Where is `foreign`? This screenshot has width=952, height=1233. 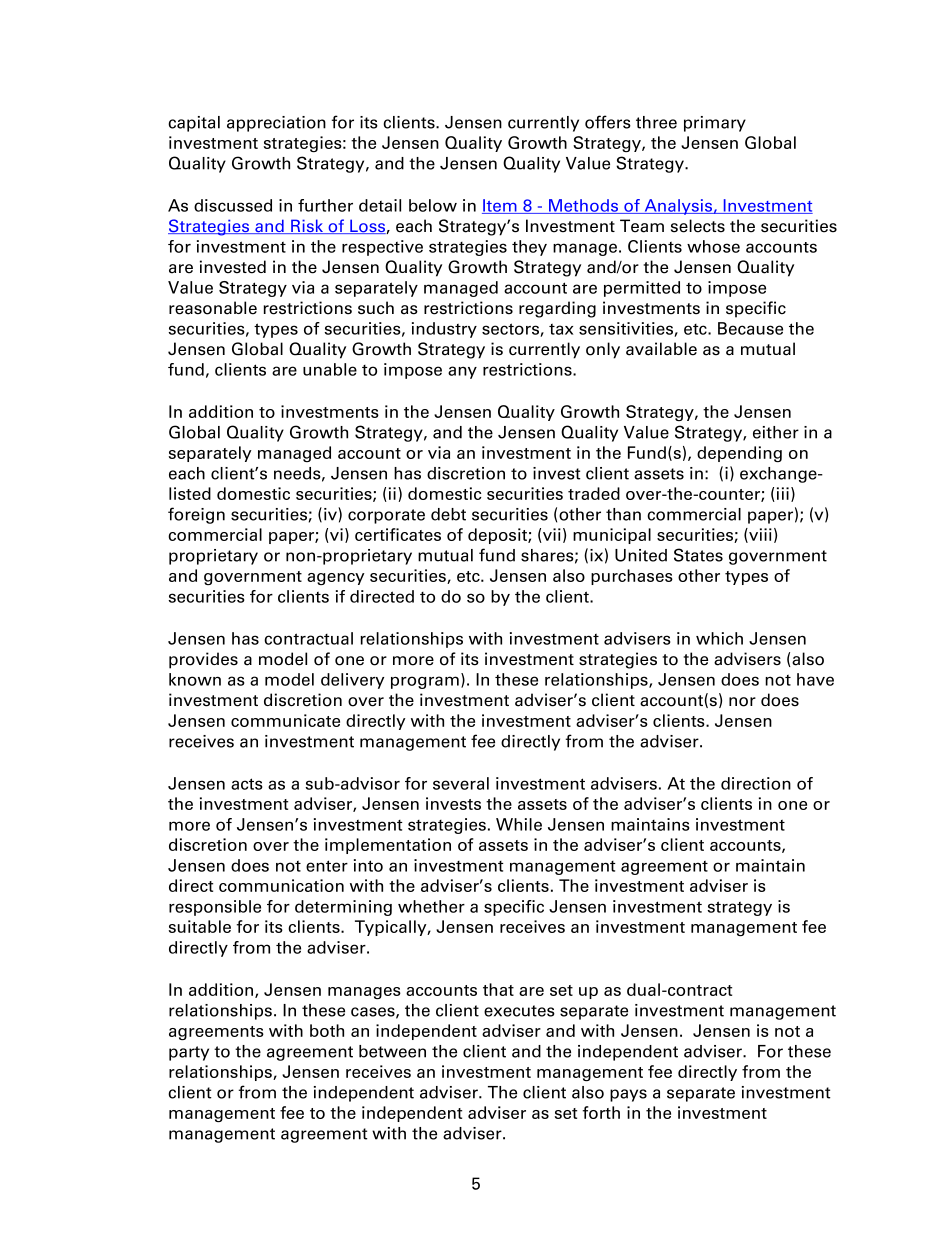
foreign is located at coordinates (196, 515).
